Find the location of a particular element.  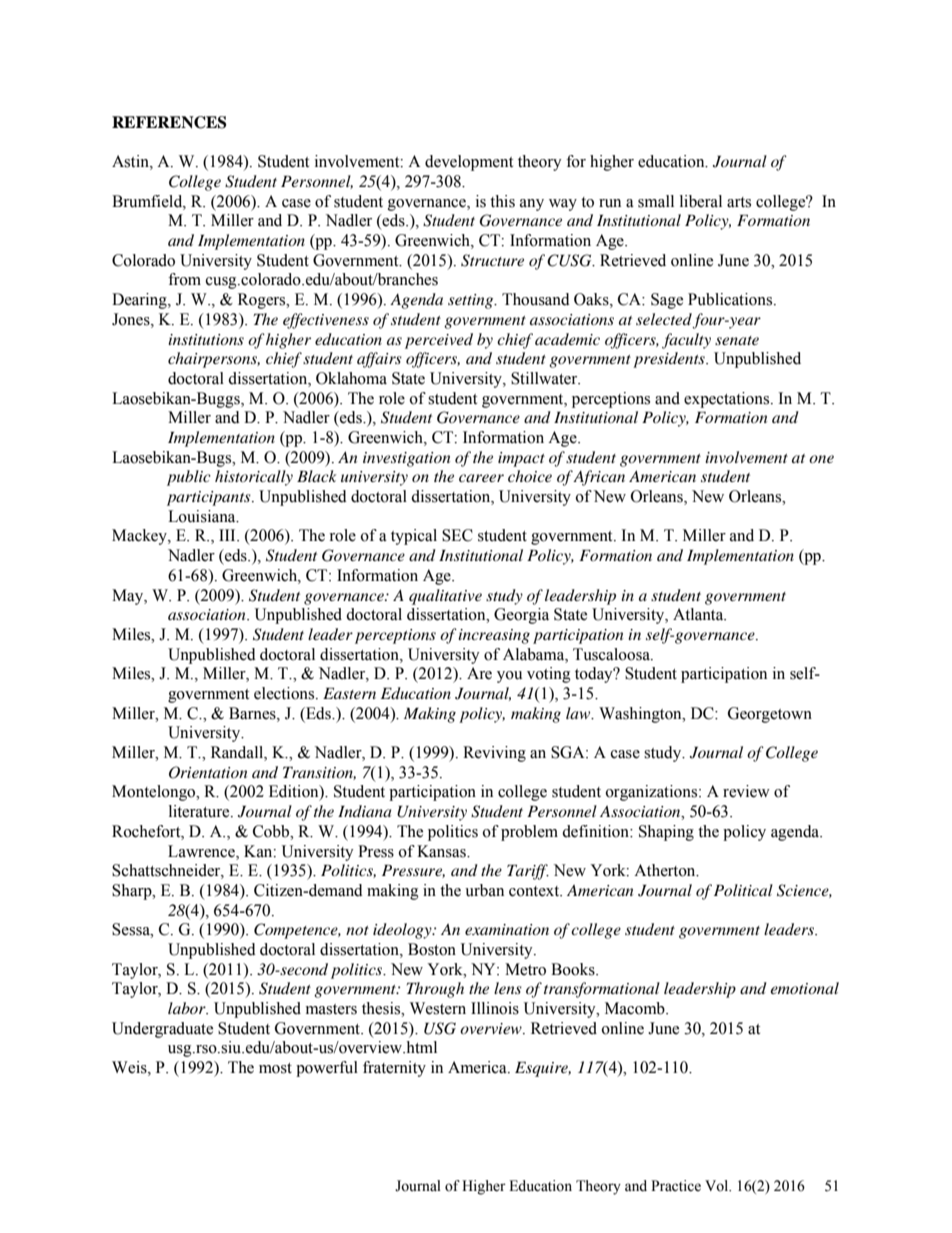

arts is located at coordinates (739, 202).
